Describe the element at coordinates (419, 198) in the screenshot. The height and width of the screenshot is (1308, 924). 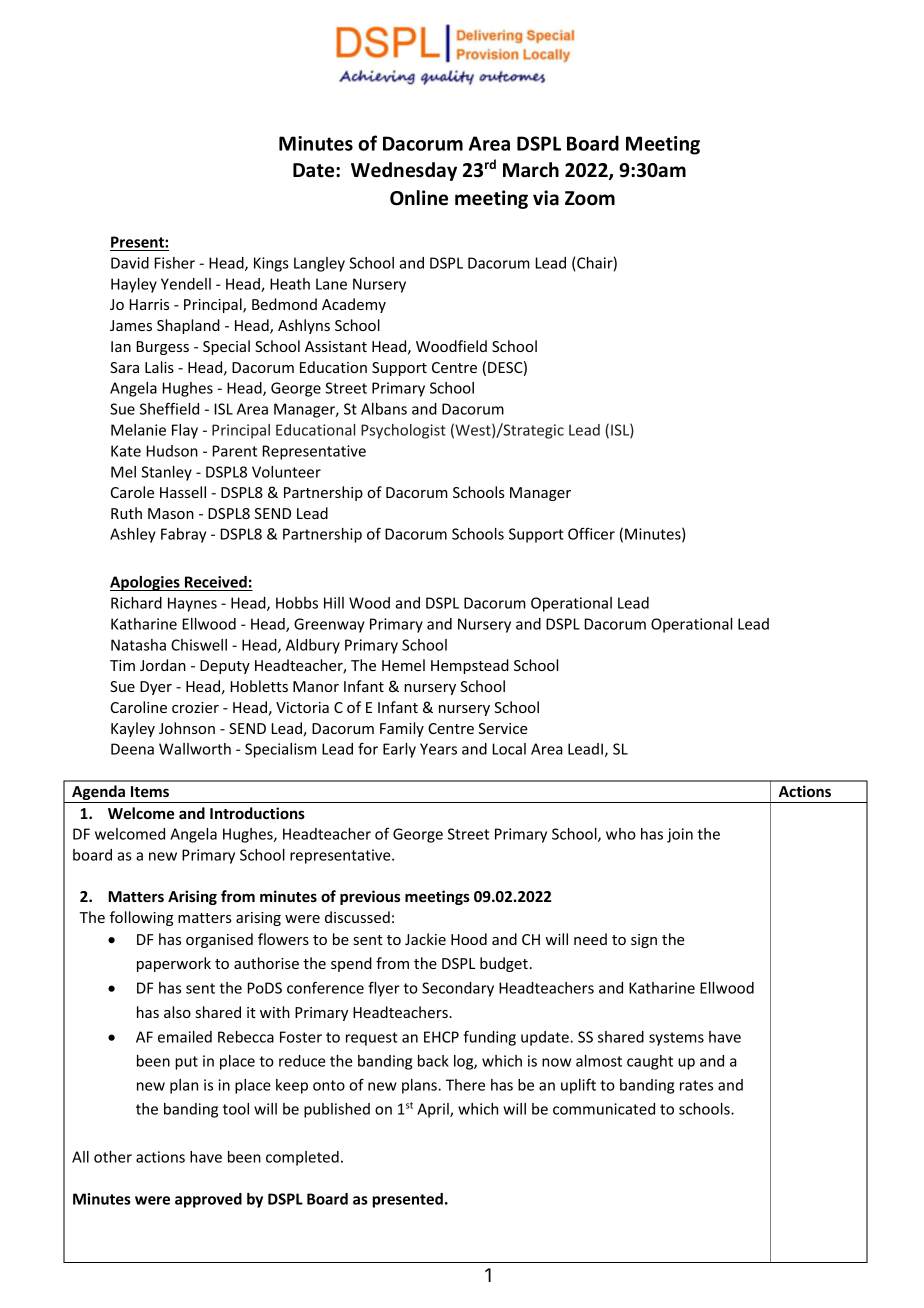
I see `Online` at that location.
